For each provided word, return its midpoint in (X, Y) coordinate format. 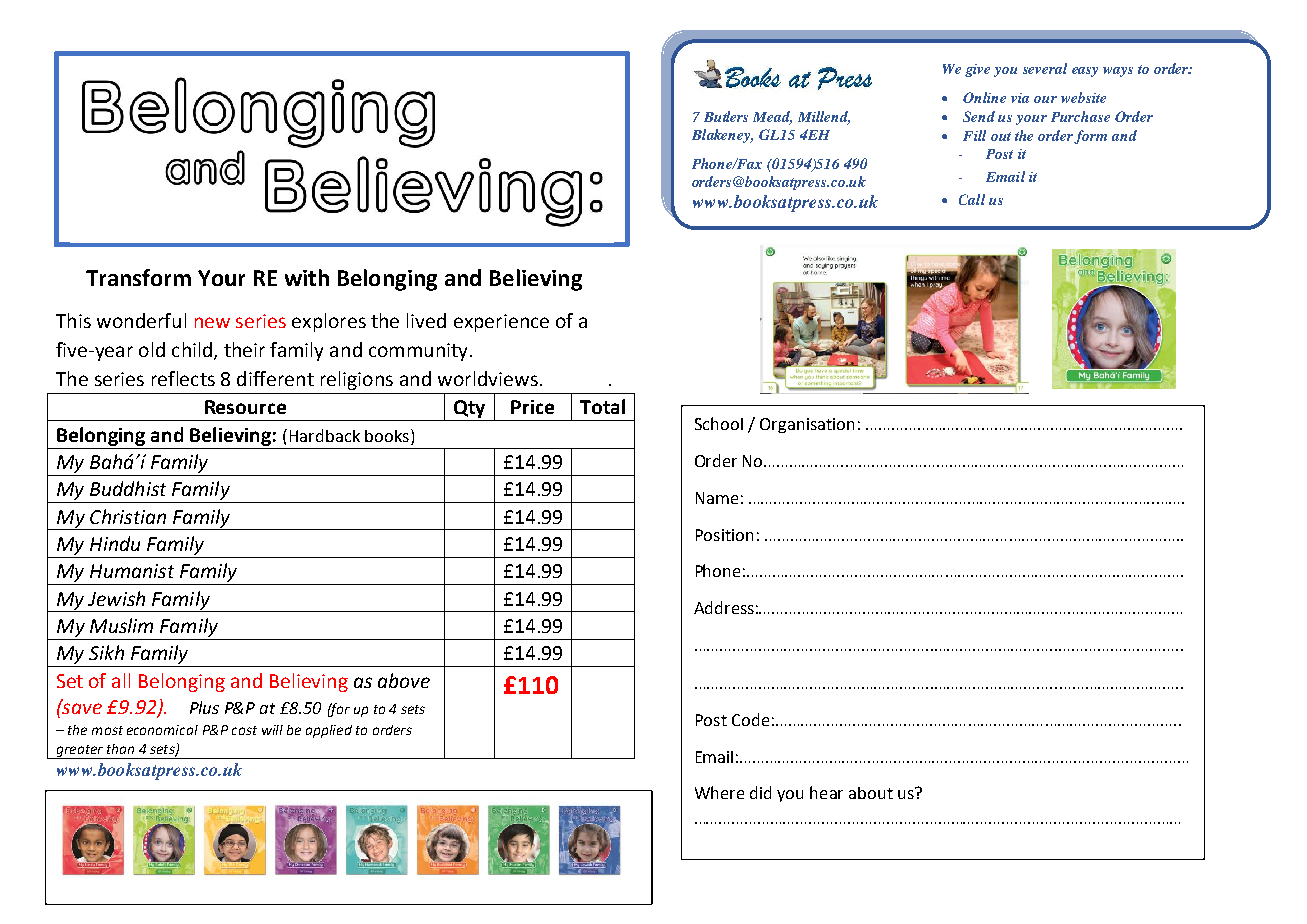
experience (501, 323)
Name (717, 498)
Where (719, 792)
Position (724, 535)
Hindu (115, 543)
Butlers (726, 116)
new (212, 322)
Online (984, 97)
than (120, 749)
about (871, 793)
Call (972, 199)
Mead (772, 118)
